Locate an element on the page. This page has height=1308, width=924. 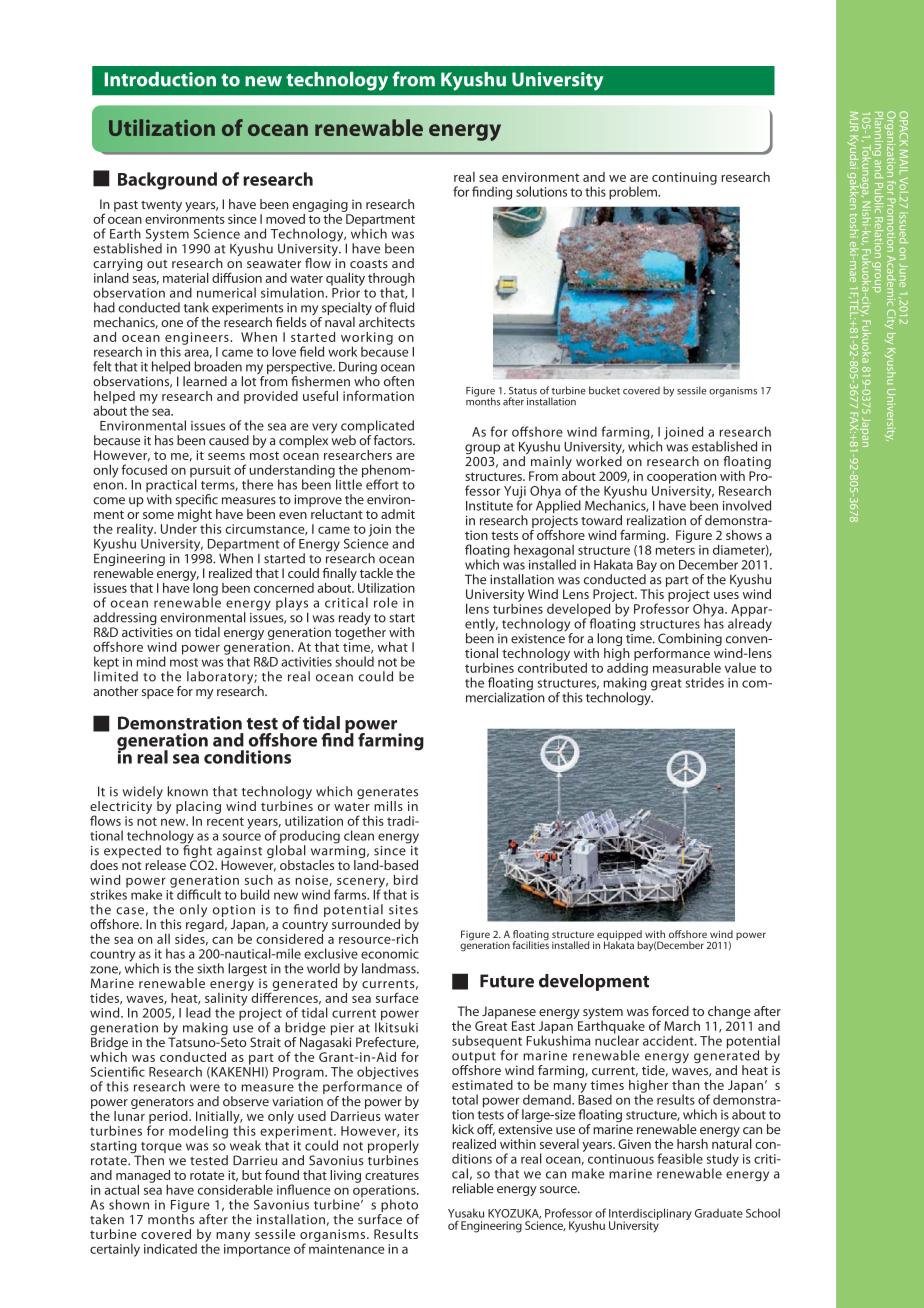
forced is located at coordinates (670, 1011).
